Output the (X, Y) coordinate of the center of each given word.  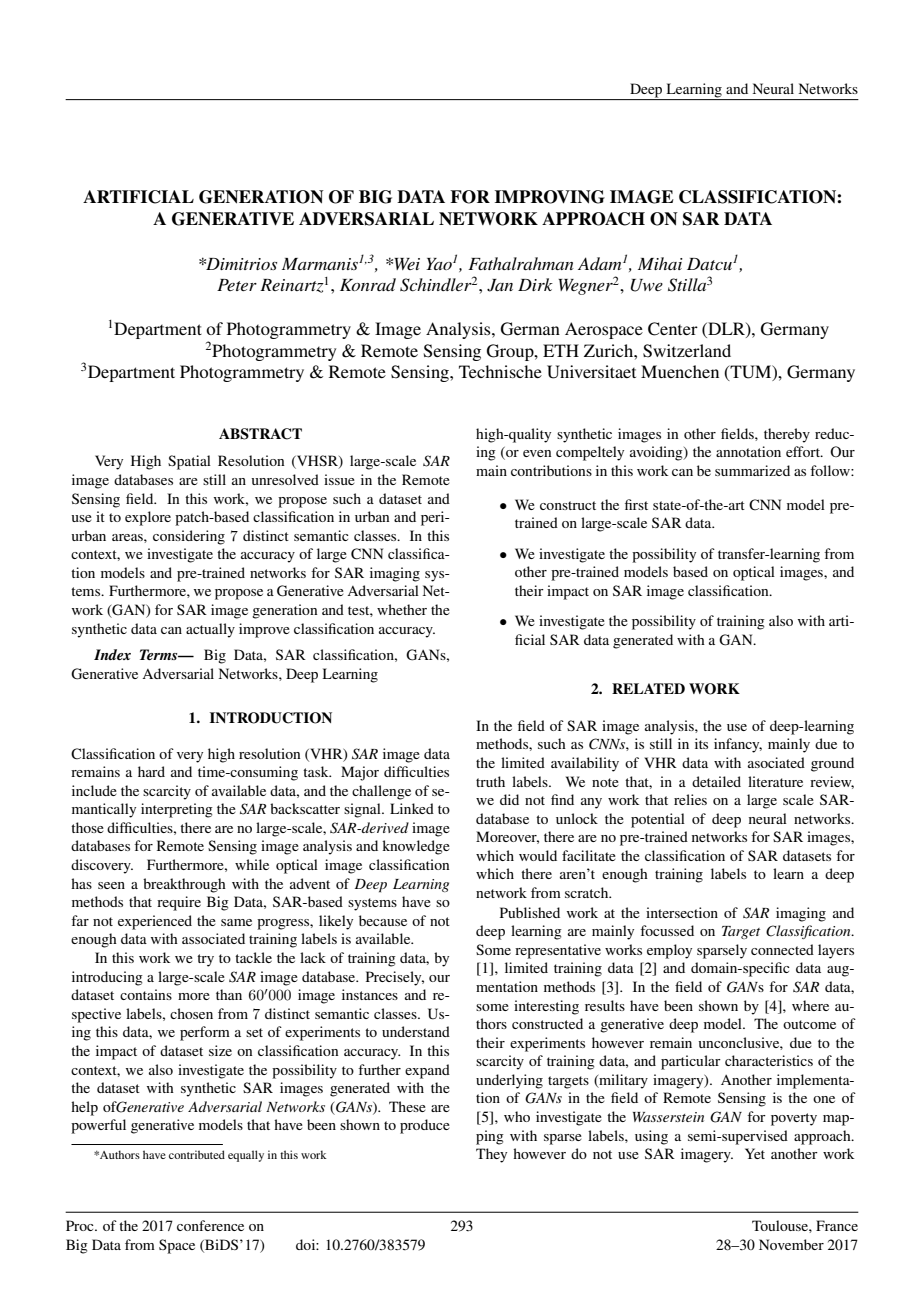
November (791, 1244)
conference (210, 1225)
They (491, 1155)
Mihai (660, 263)
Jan (500, 285)
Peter (237, 285)
